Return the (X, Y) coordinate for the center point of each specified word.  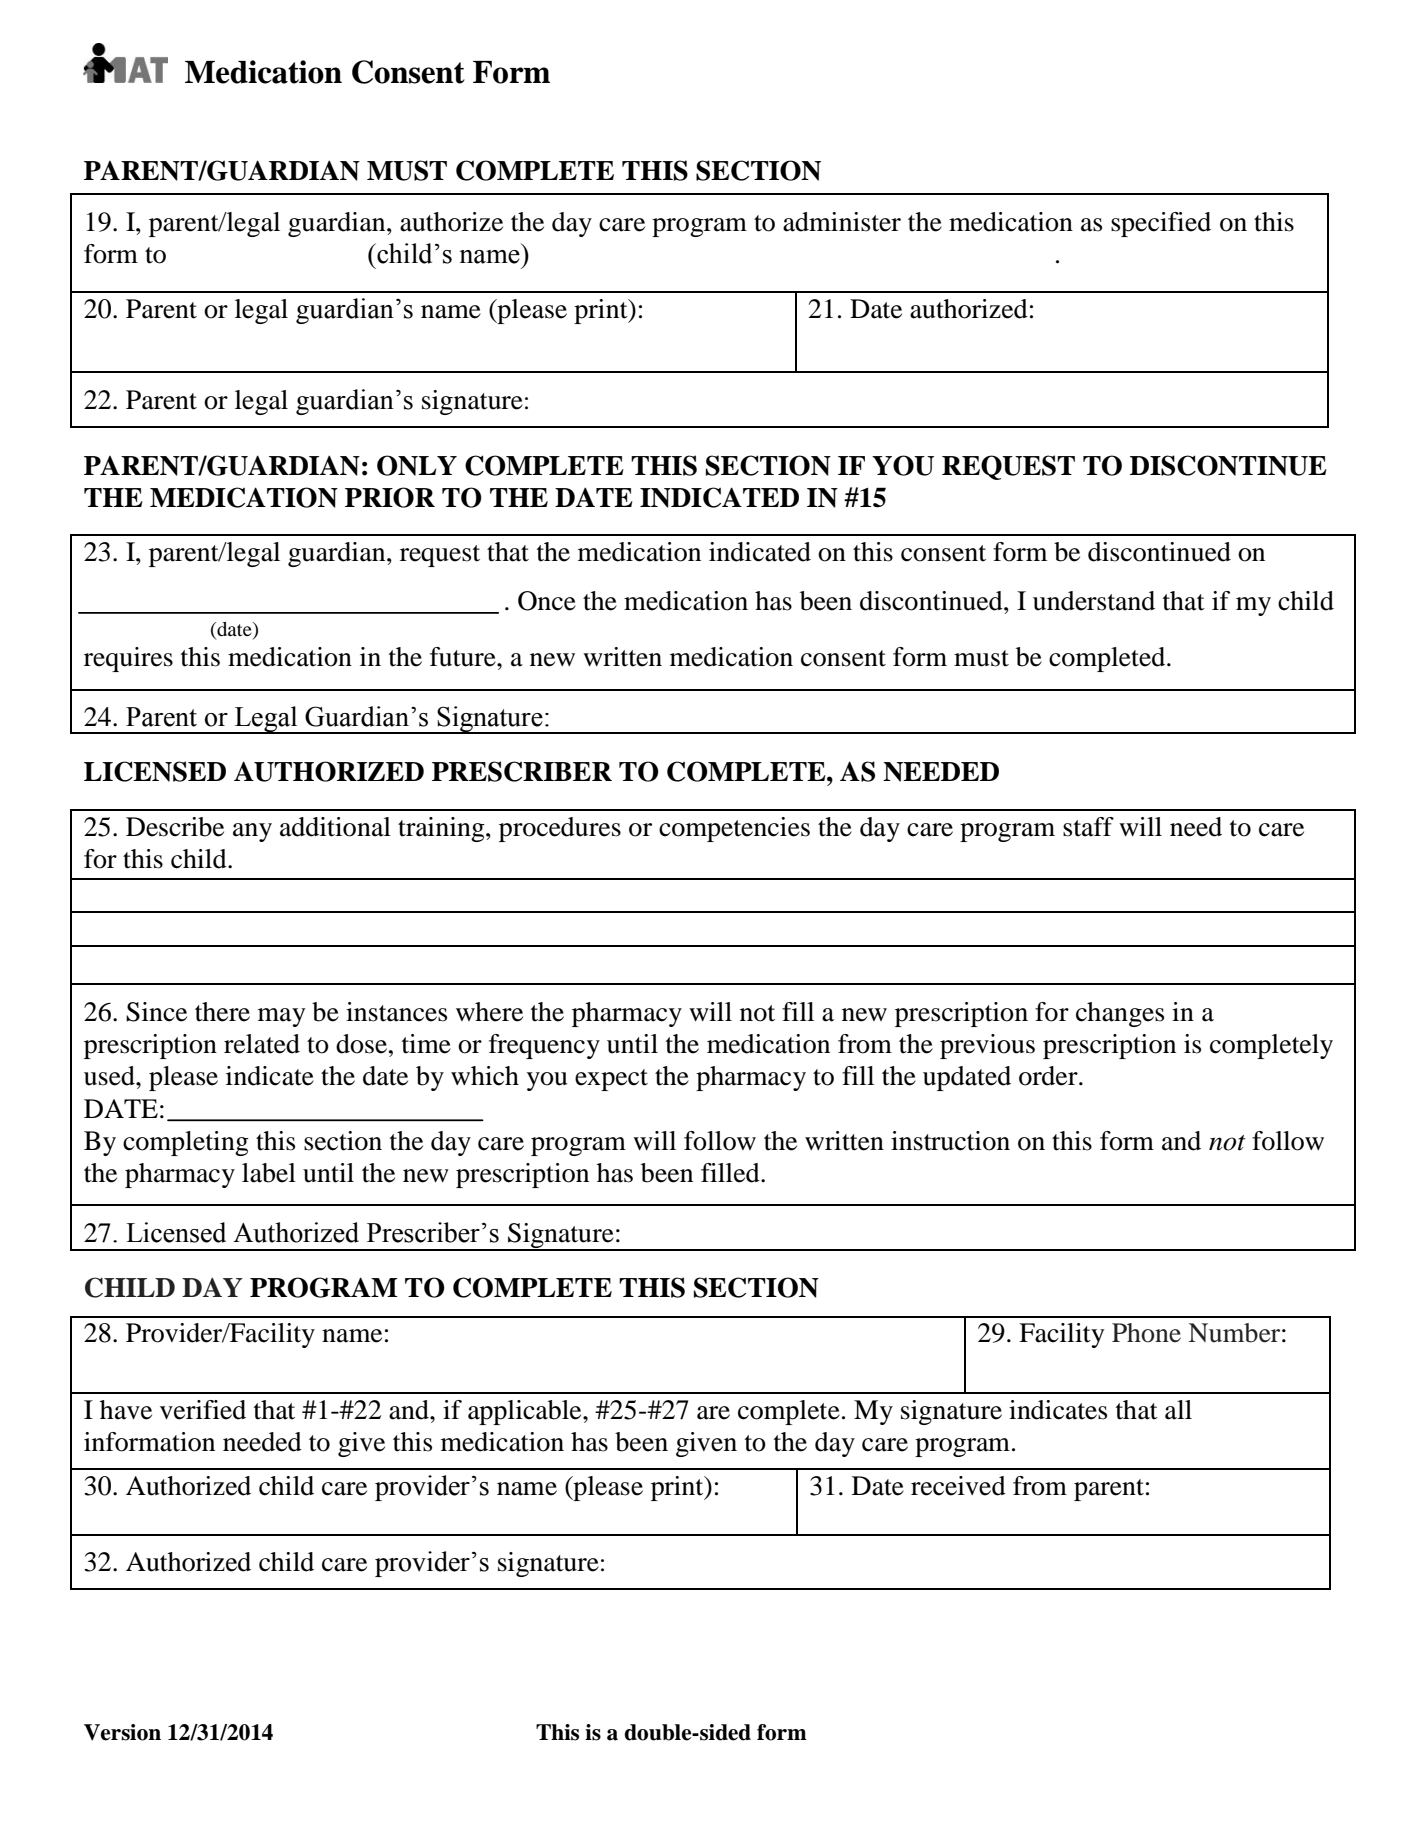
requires (128, 659)
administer (842, 222)
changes (1120, 1014)
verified (203, 1410)
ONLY (417, 465)
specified (1161, 224)
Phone (1146, 1333)
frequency (544, 1046)
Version (122, 1732)
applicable (526, 1412)
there (222, 1012)
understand (1094, 601)
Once (547, 601)
